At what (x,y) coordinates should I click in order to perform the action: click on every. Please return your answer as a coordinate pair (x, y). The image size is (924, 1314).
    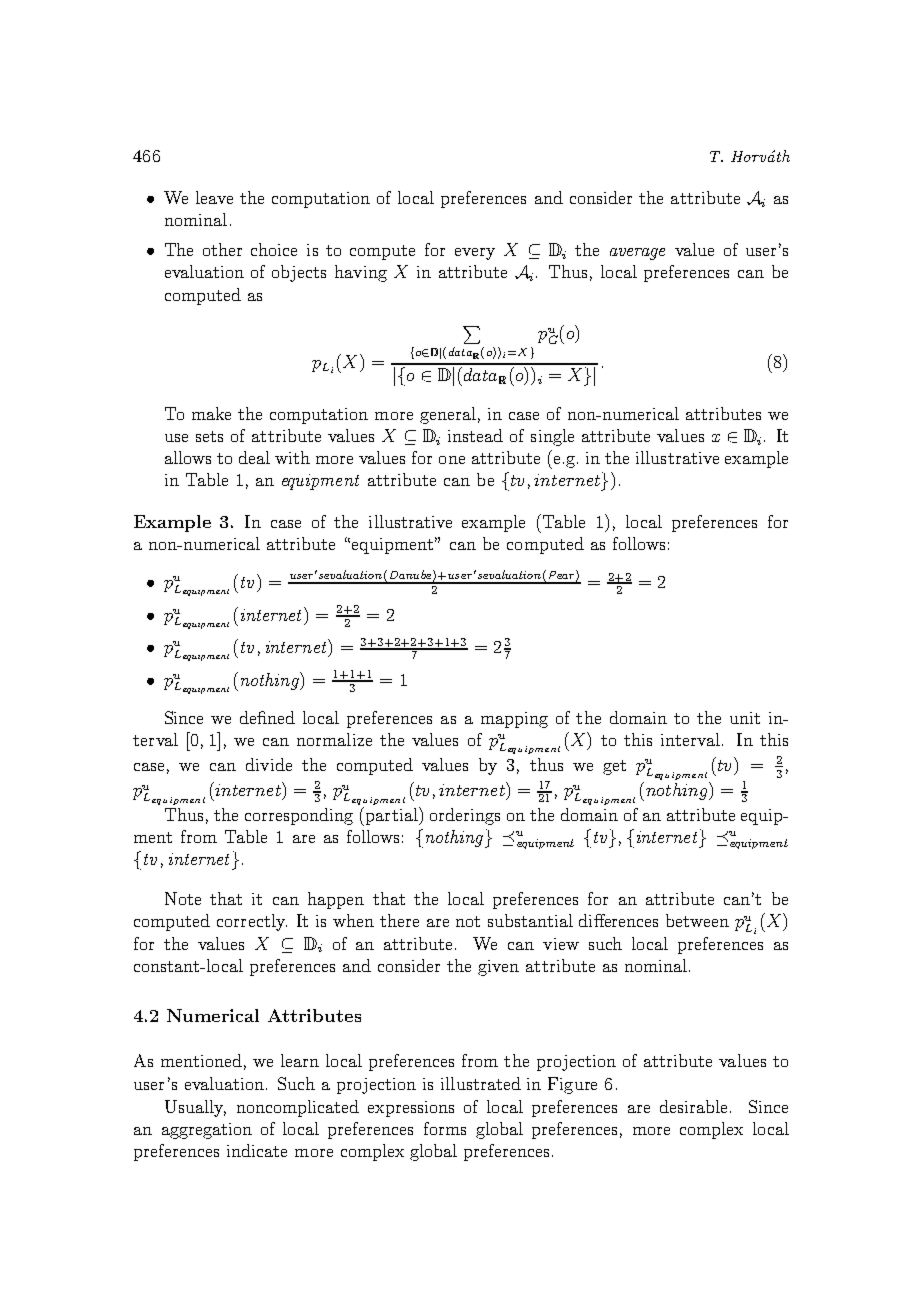
    Looking at the image, I should click on (475, 254).
